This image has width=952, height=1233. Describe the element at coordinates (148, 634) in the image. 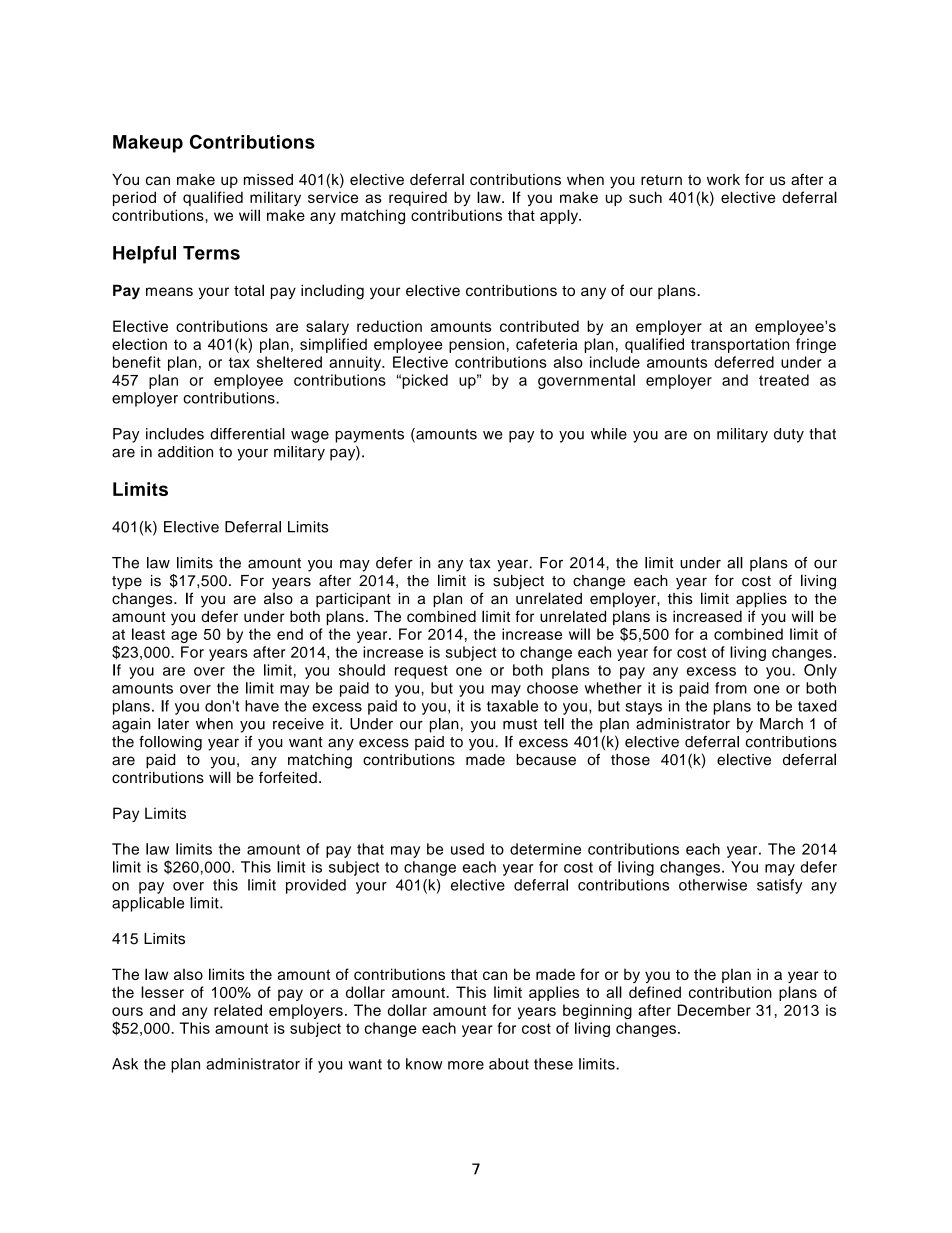

I see `least` at that location.
